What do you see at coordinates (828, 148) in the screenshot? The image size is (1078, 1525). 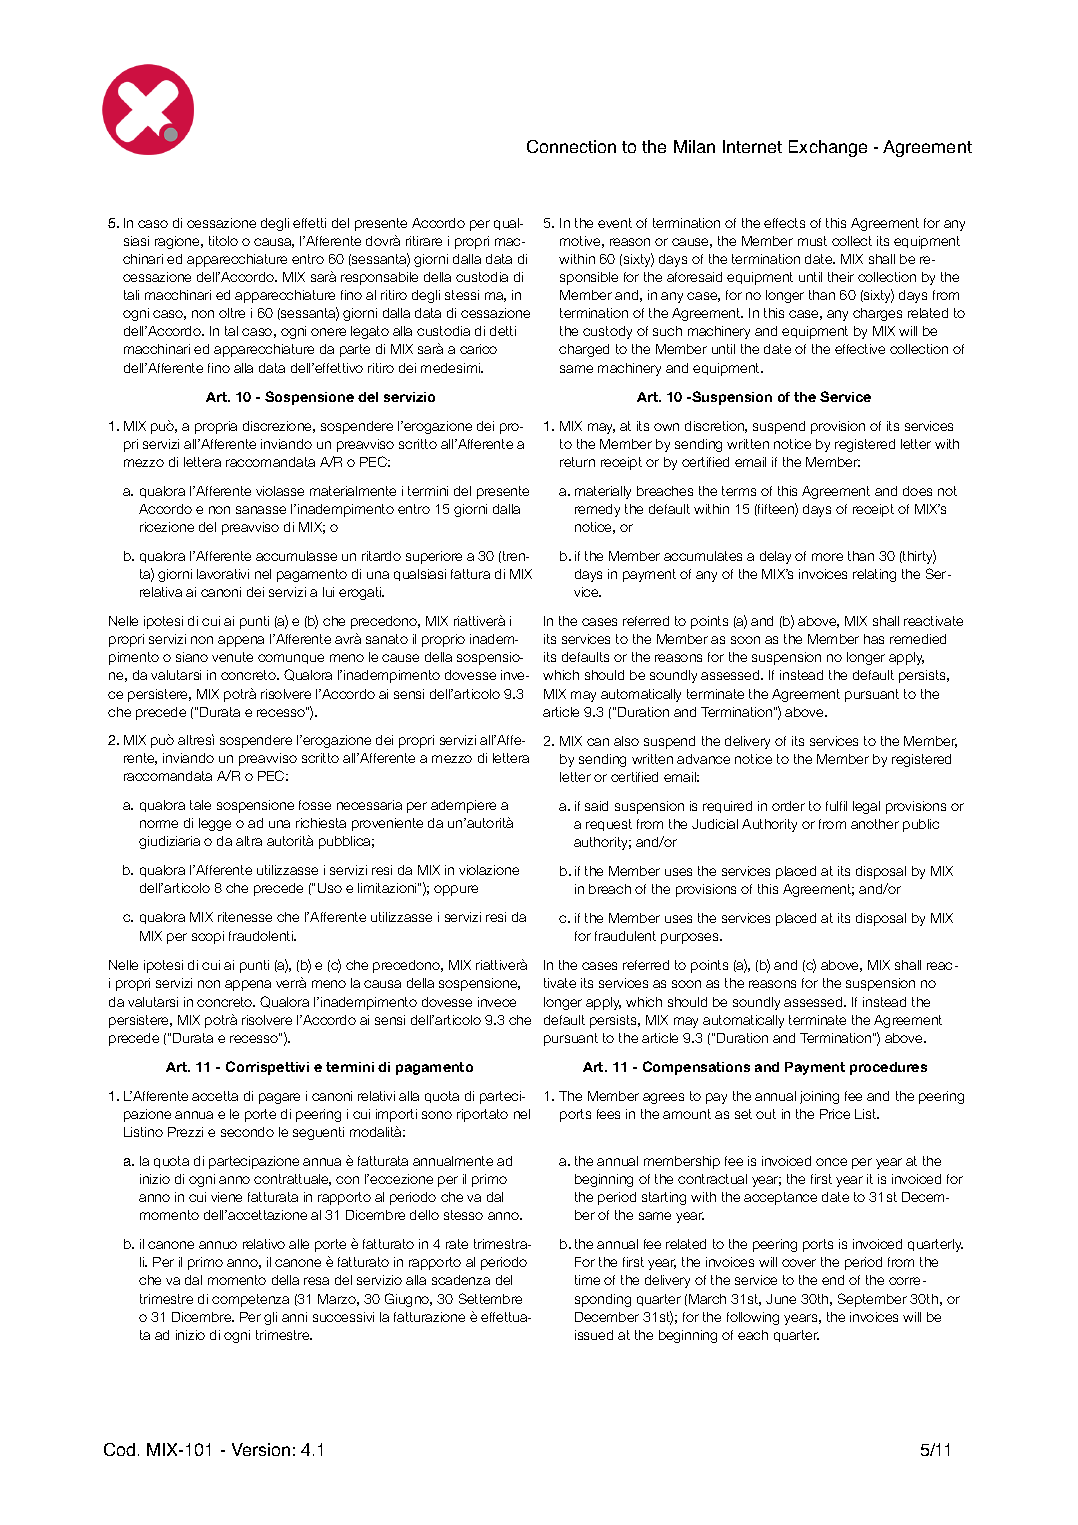 I see `Exchange` at bounding box center [828, 148].
